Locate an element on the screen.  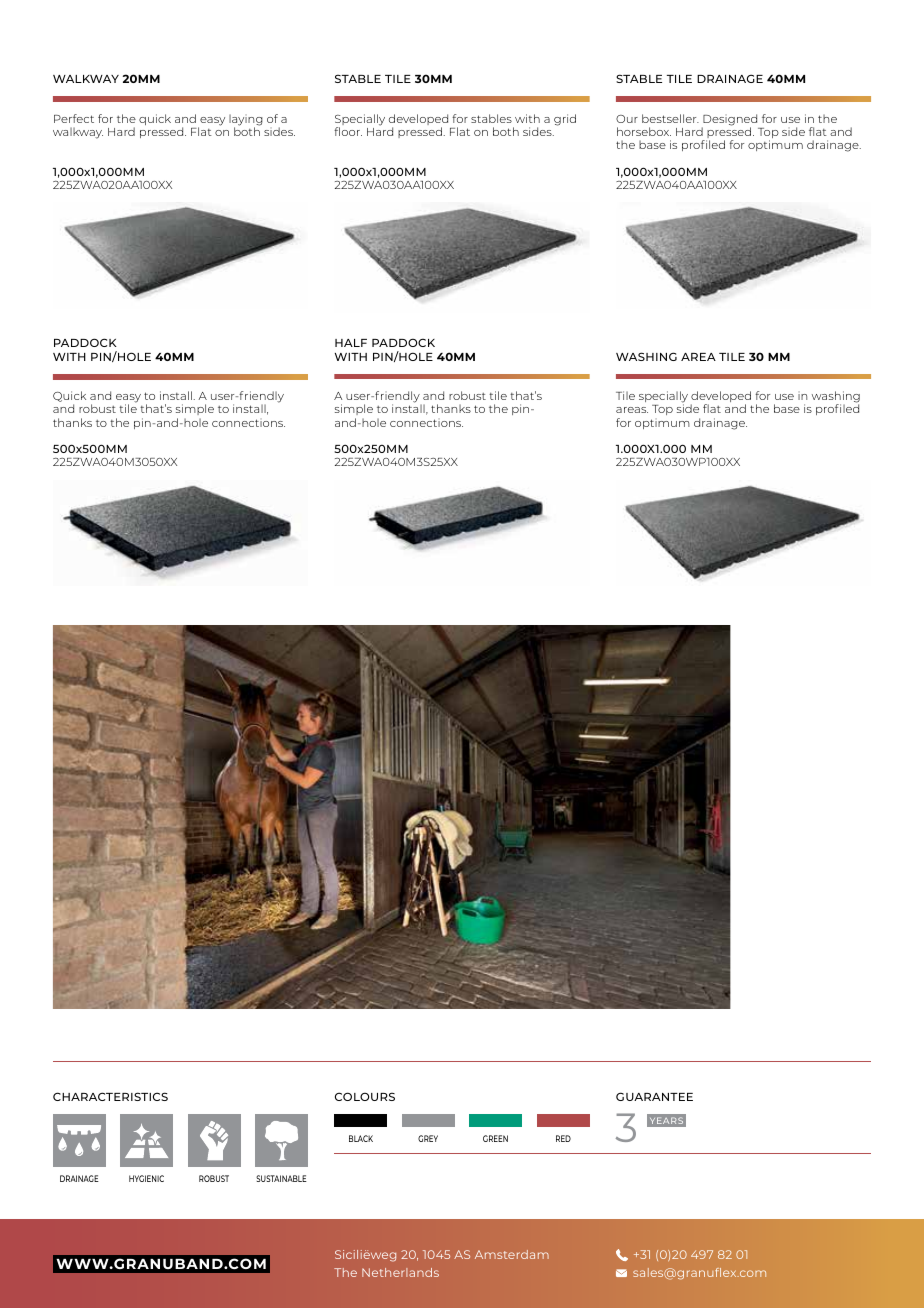
HALF is located at coordinates (351, 343).
